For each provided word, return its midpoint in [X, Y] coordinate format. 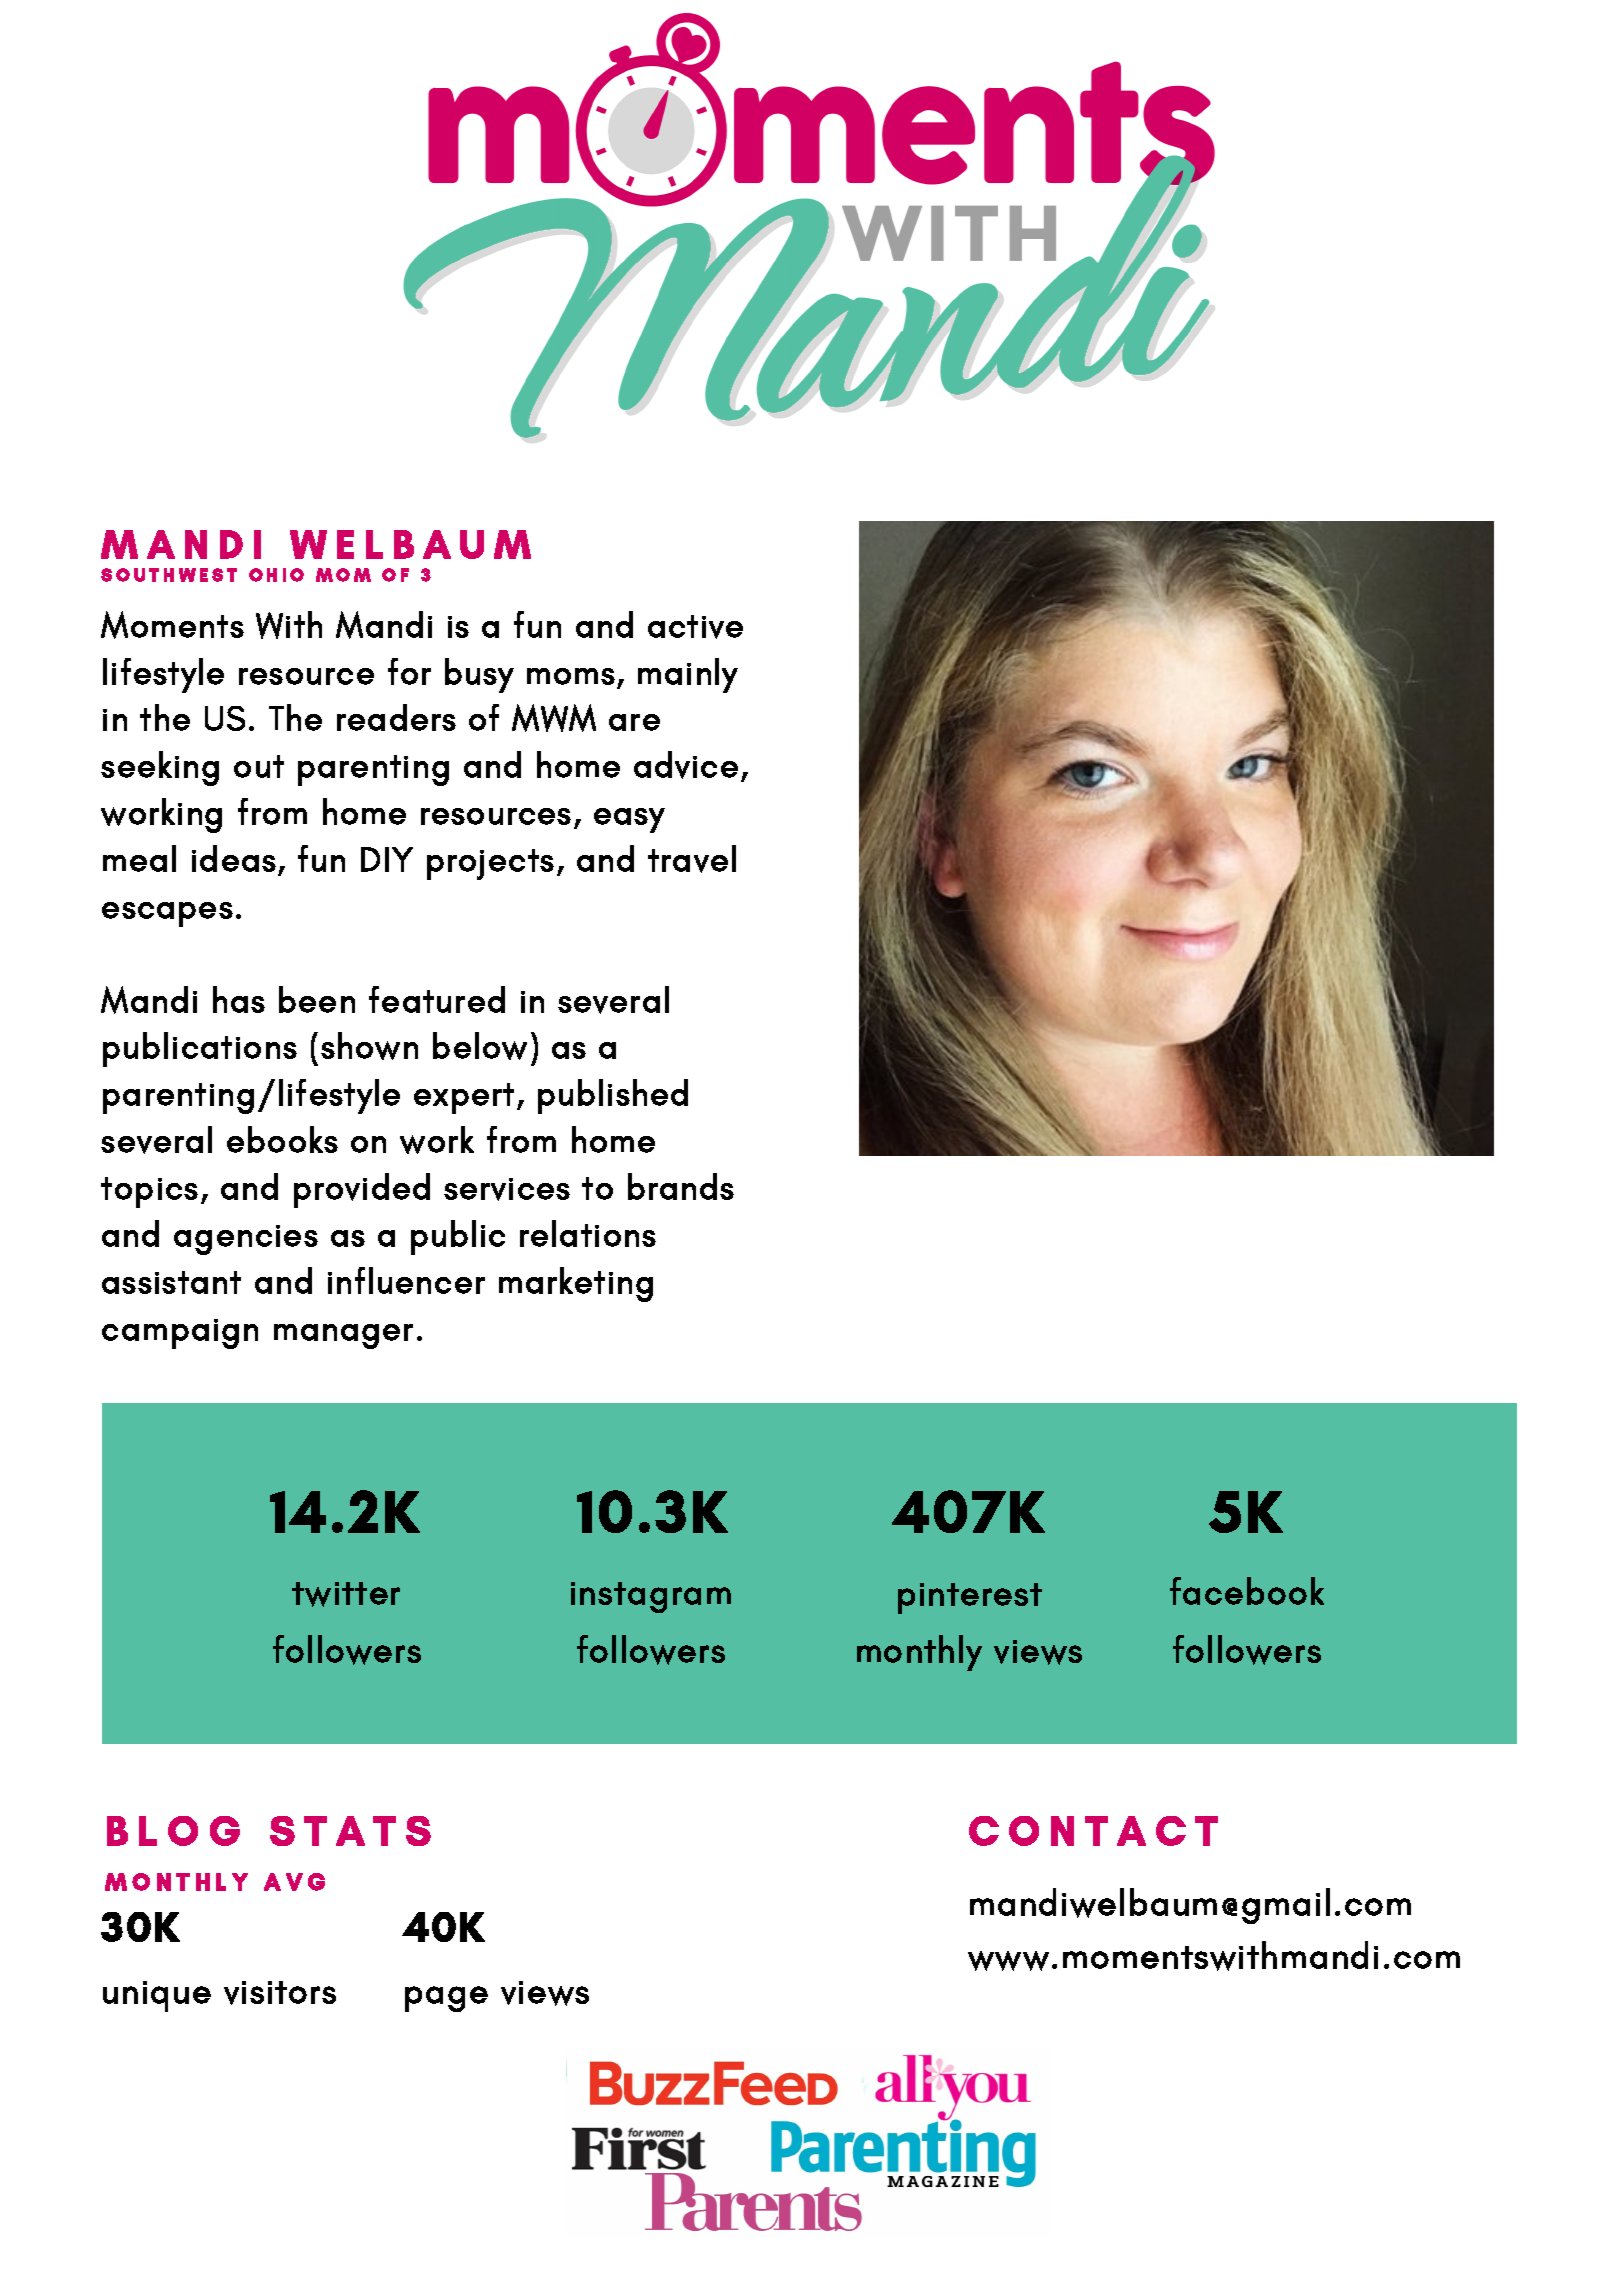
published [613, 1096]
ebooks [282, 1139]
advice [686, 765]
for [409, 671]
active [695, 627]
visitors [280, 1993]
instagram [651, 1597]
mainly [688, 675]
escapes [167, 914]
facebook [1247, 1591]
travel [692, 859]
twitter [346, 1594]
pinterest [970, 1598]
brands [681, 1186]
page [446, 1999]
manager [343, 1336]
